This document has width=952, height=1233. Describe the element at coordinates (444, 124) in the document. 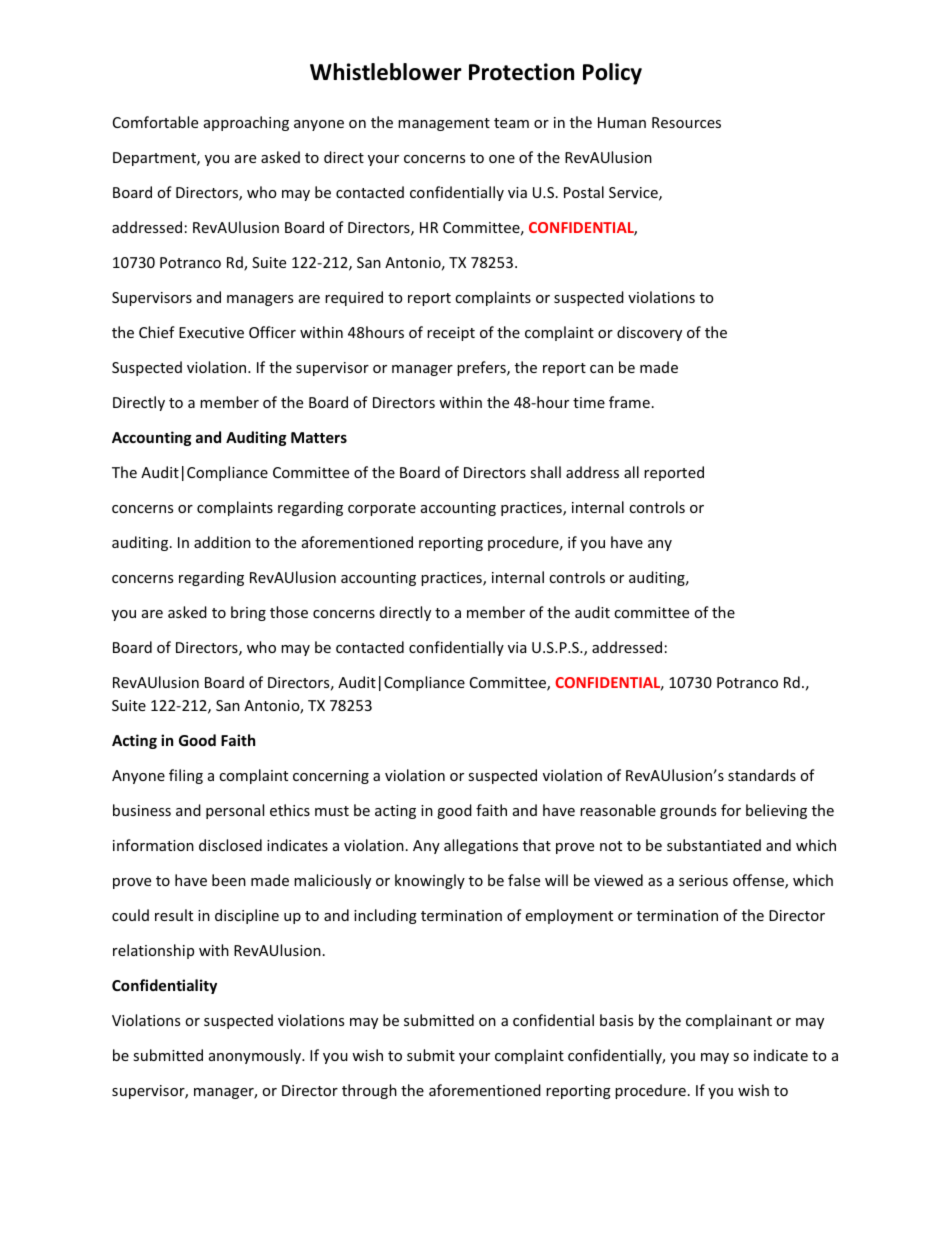

I see `management` at that location.
